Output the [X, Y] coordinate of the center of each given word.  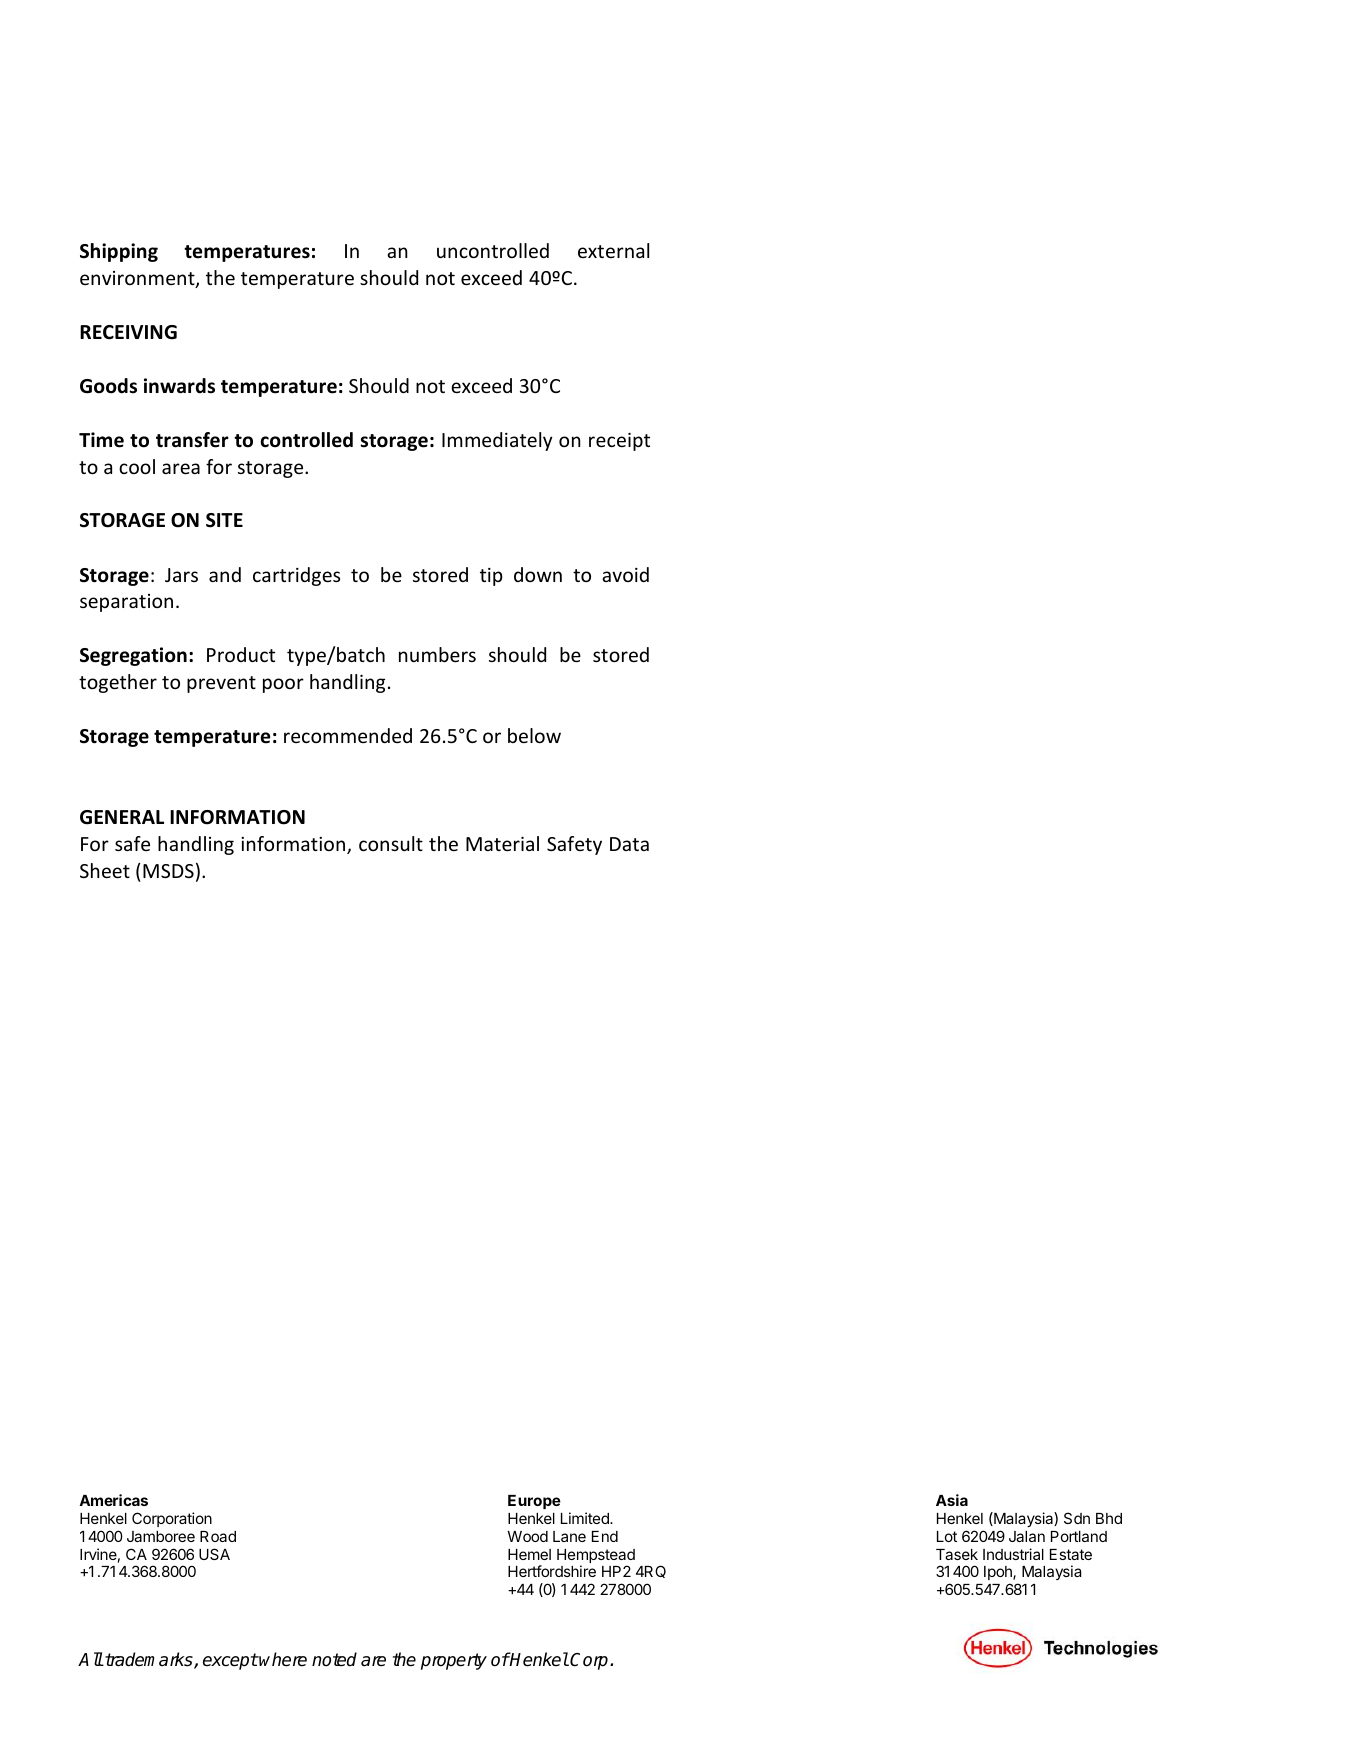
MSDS [168, 871]
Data [629, 844]
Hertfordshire [552, 1571]
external [613, 250]
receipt [619, 442]
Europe [534, 1502]
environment [138, 279]
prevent [221, 684]
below [534, 735]
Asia [952, 1500]
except [230, 1661]
